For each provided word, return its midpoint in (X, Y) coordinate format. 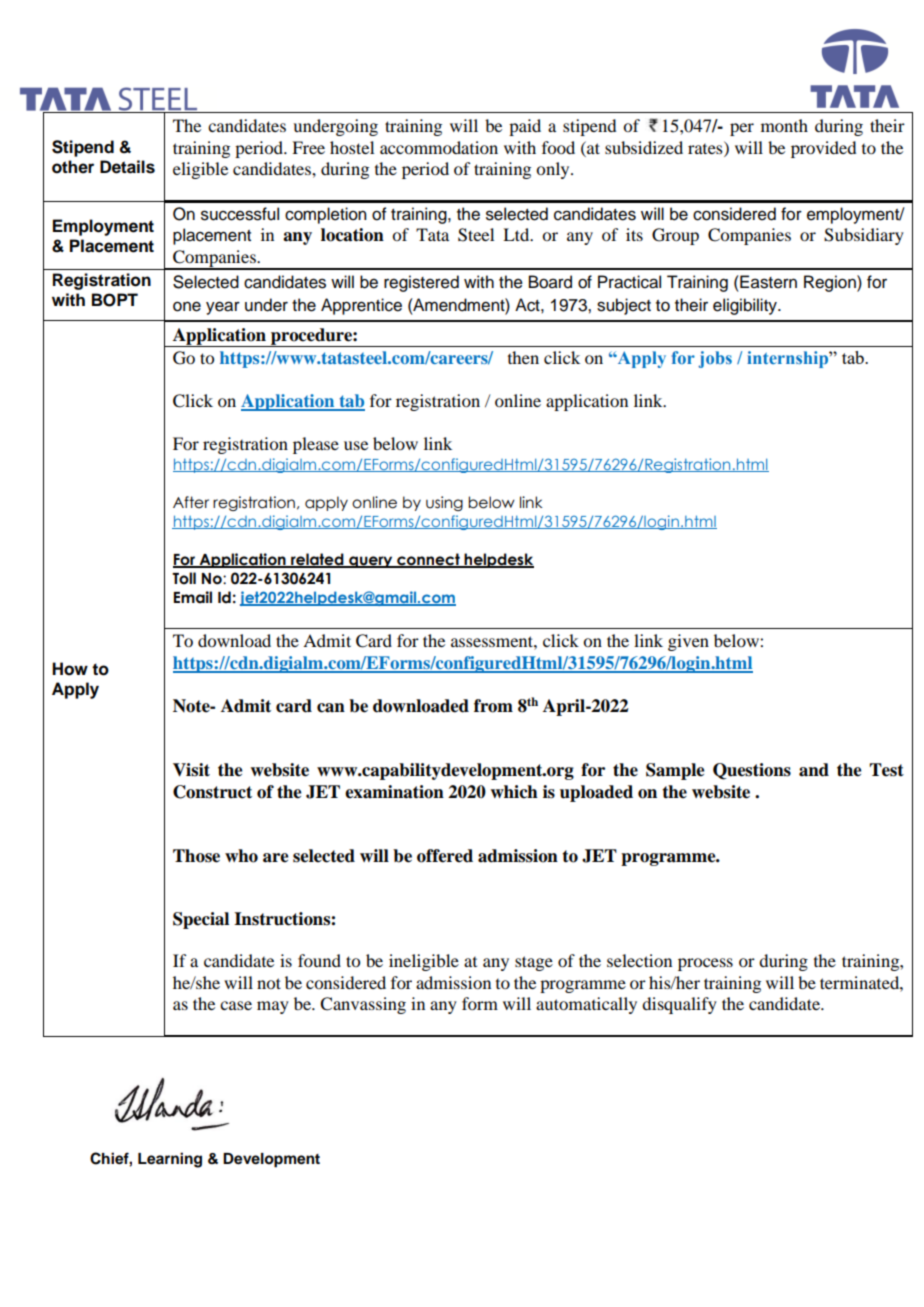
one (187, 306)
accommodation (439, 147)
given (688, 642)
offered (445, 856)
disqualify (679, 1005)
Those (196, 856)
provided (823, 149)
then (523, 357)
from (493, 706)
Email (193, 597)
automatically (586, 1005)
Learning (170, 1160)
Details (127, 167)
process (705, 964)
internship (788, 359)
